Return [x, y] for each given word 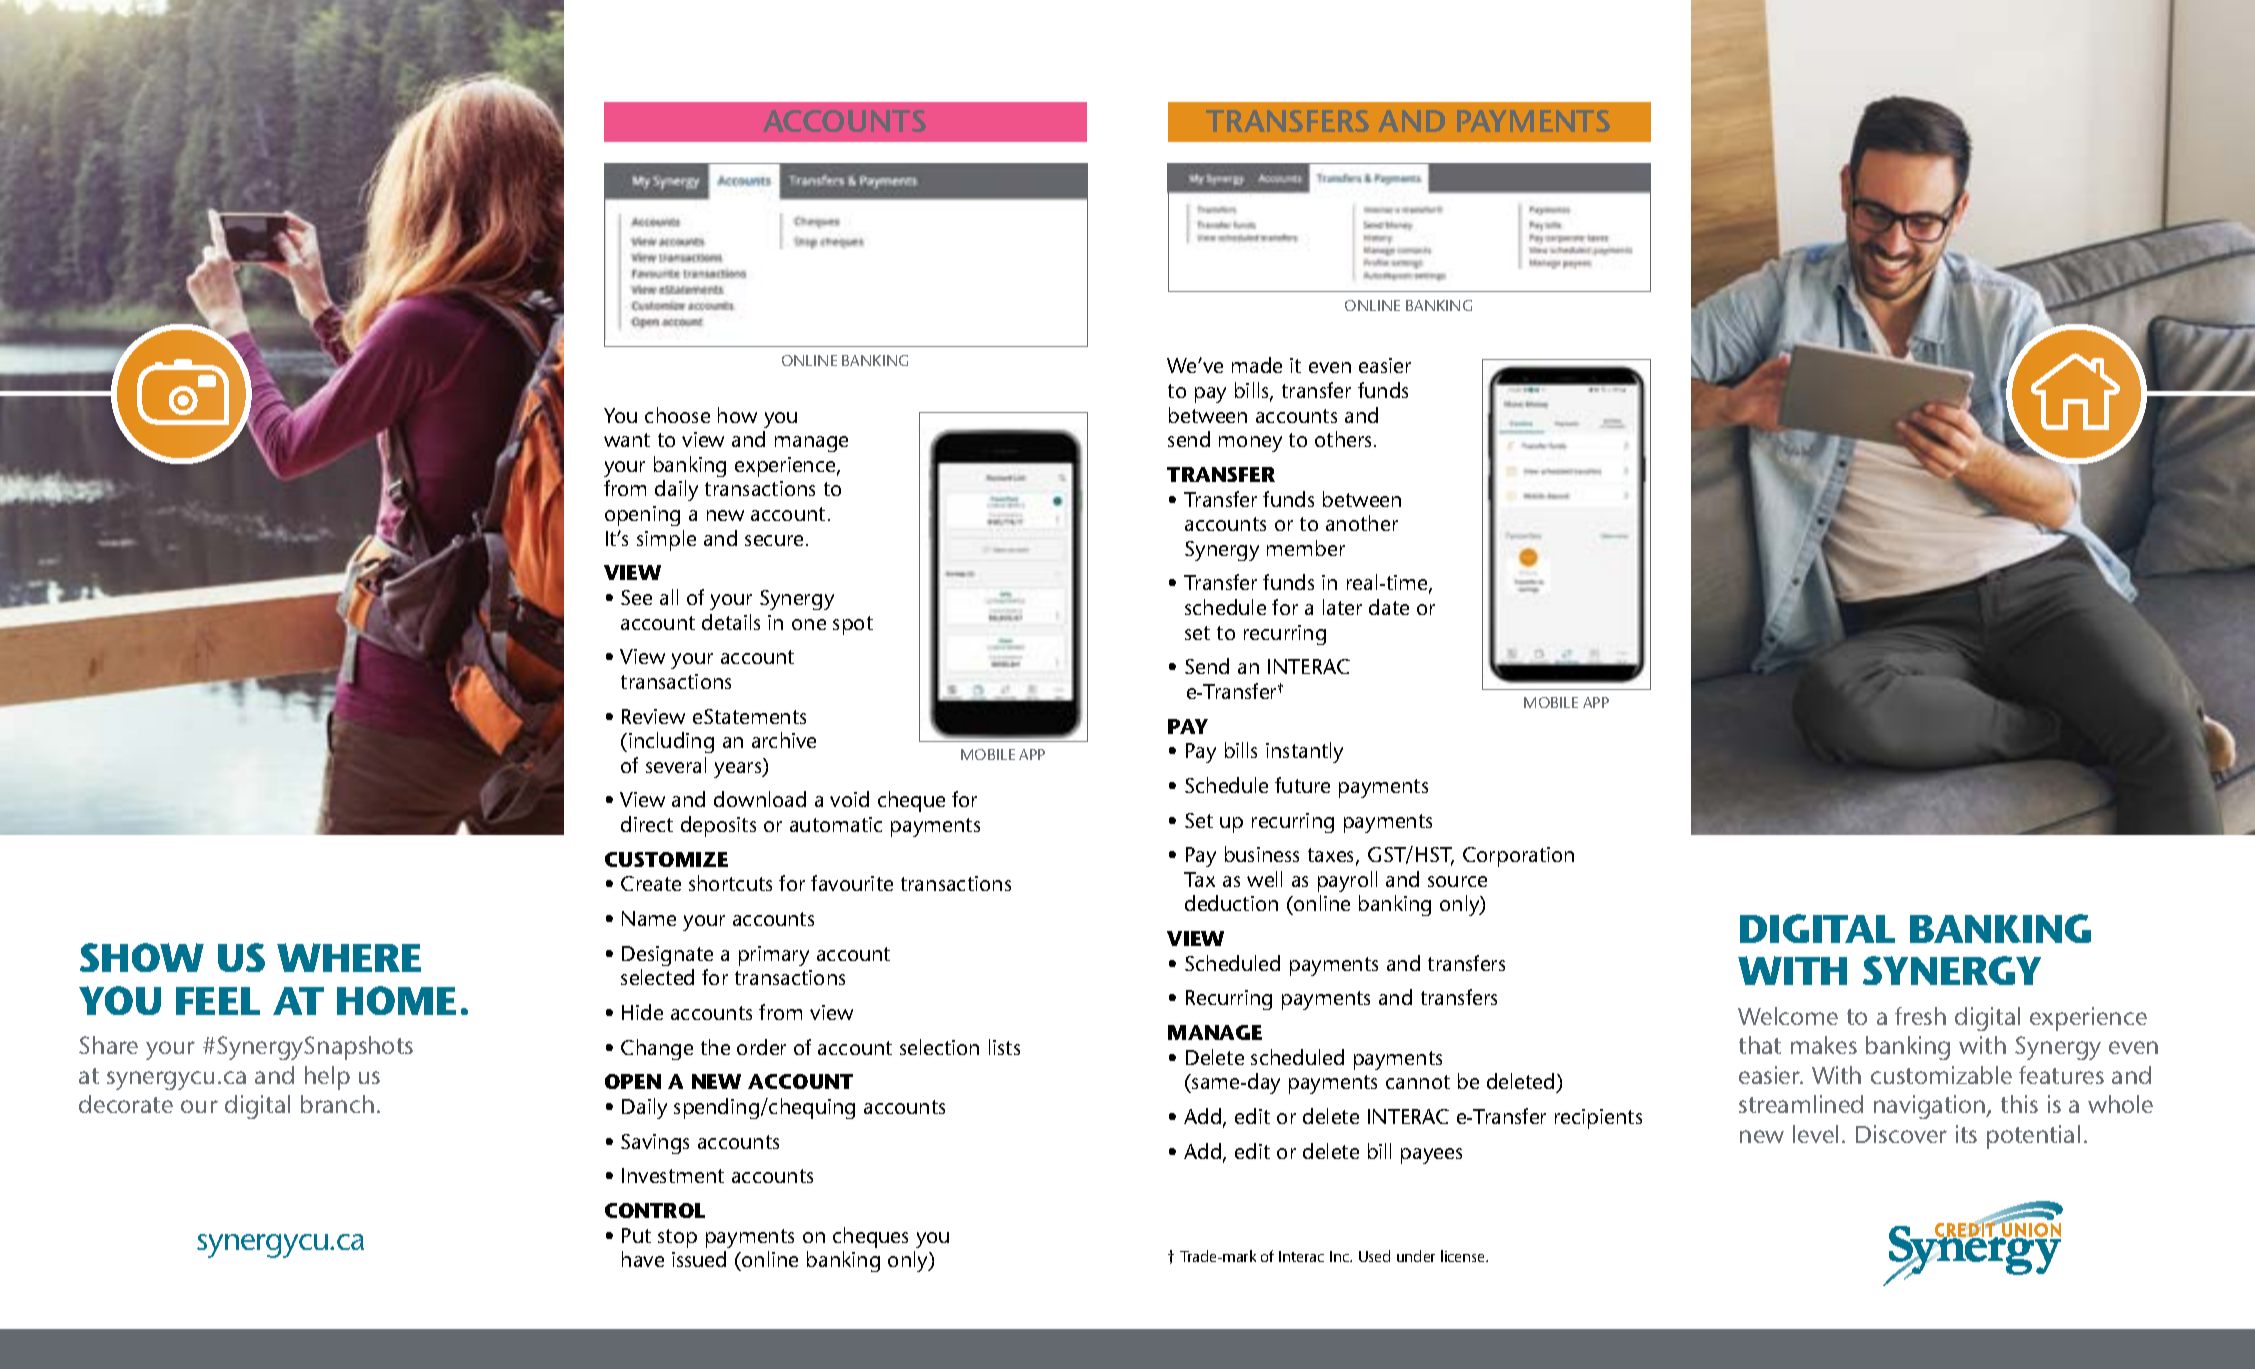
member [1306, 548]
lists [1004, 1047]
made [1257, 365]
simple [666, 540]
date [1389, 607]
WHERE [349, 957]
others [1345, 439]
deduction [1231, 903]
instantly [1304, 752]
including [671, 742]
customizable [1941, 1075]
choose [677, 415]
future [1302, 785]
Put [636, 1235]
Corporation [1518, 857]
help [327, 1078]
